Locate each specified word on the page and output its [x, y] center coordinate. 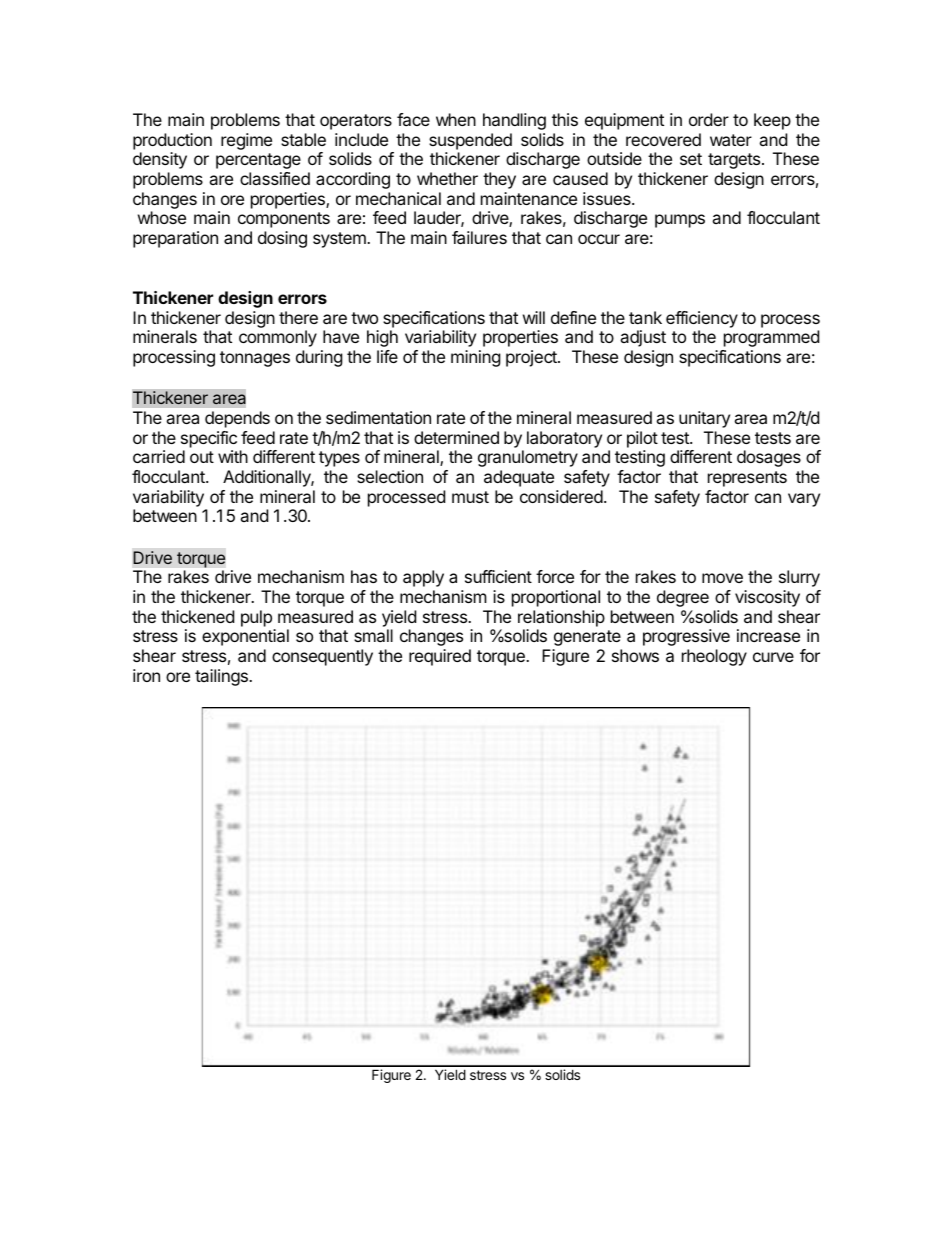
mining [476, 358]
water [731, 140]
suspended [470, 141]
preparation [175, 239]
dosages [769, 458]
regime [246, 141]
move [722, 578]
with [233, 456]
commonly [278, 338]
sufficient [498, 576]
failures [479, 237]
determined [456, 437]
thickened [197, 616]
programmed [771, 338]
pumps [680, 221]
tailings [222, 677]
